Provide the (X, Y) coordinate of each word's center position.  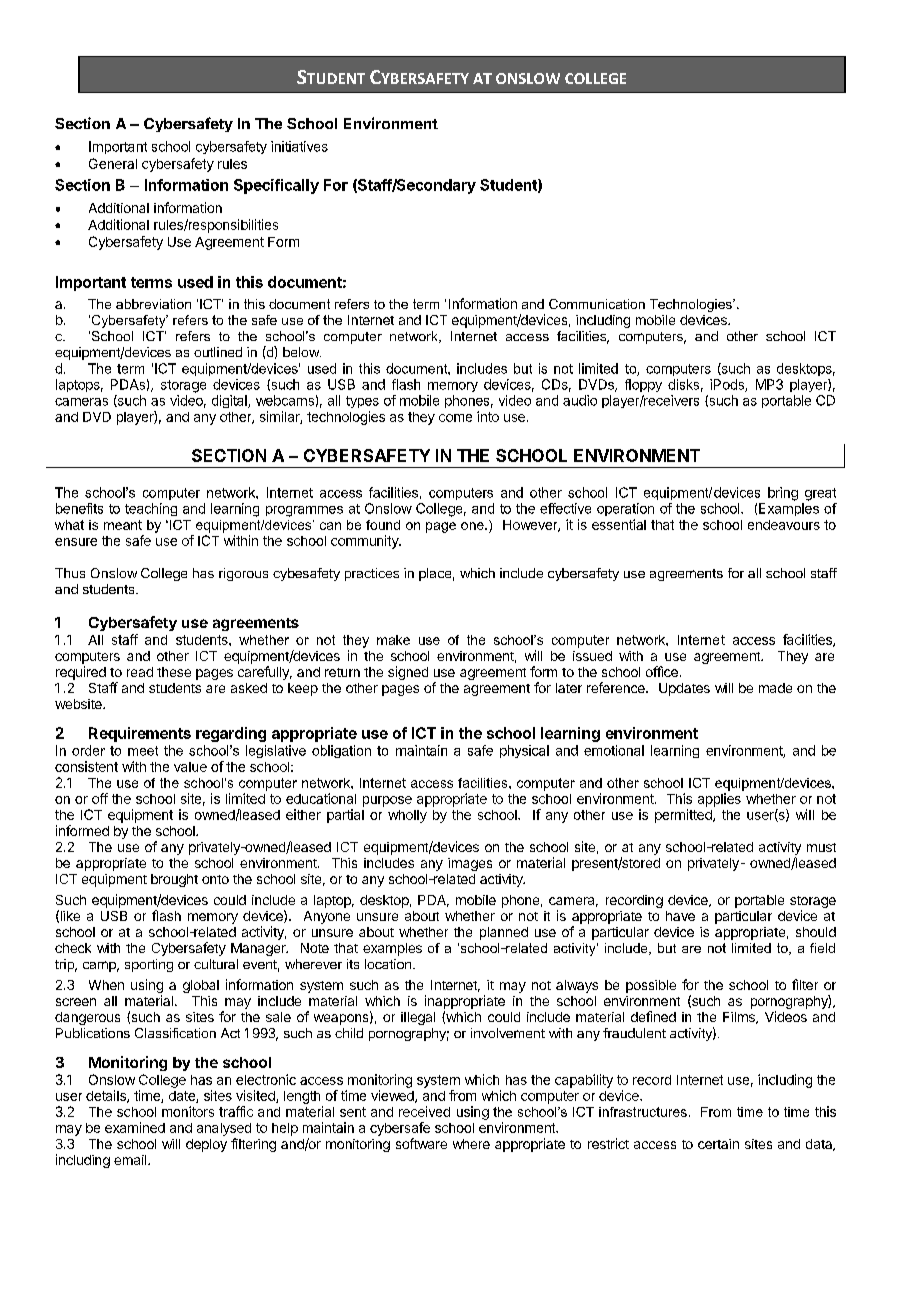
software (421, 1143)
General (113, 163)
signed (408, 673)
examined (135, 1127)
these (174, 672)
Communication (597, 304)
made (775, 688)
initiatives (299, 146)
